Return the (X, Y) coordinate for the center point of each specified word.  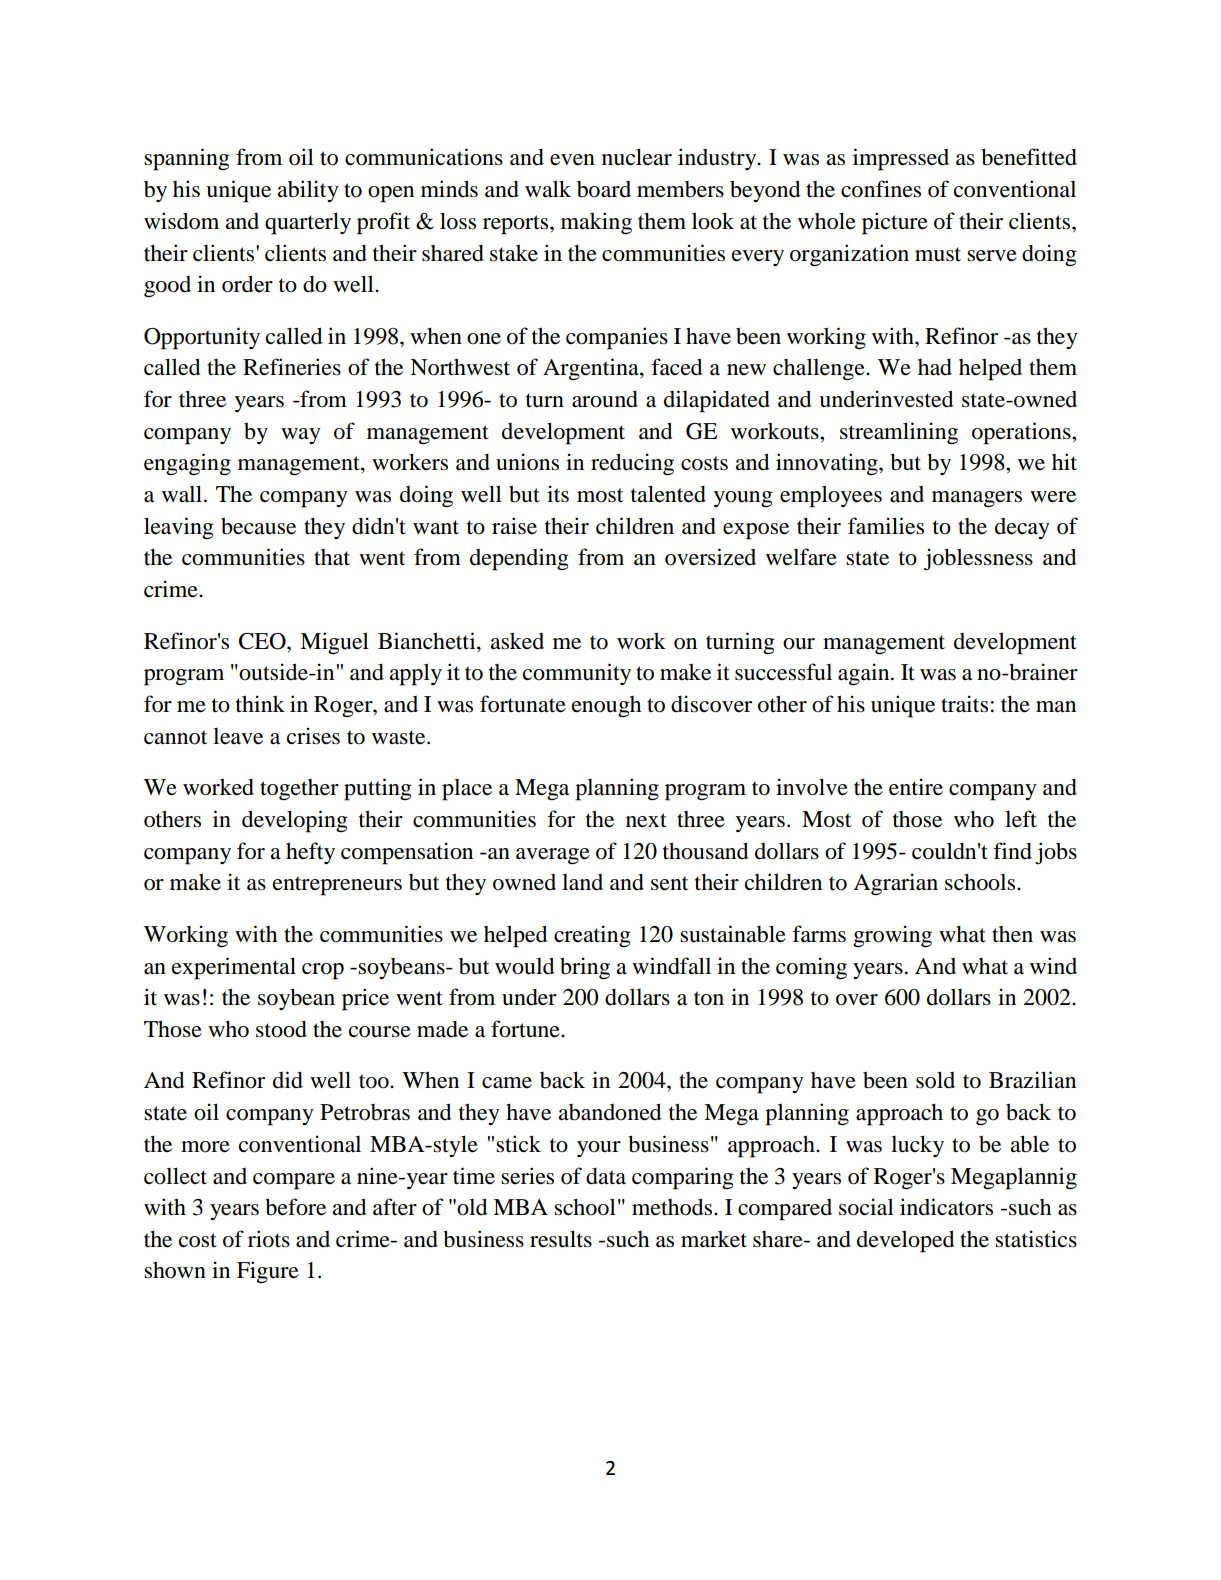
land (582, 882)
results (561, 1239)
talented (668, 494)
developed (905, 1241)
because (258, 526)
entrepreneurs (337, 886)
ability (308, 191)
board (604, 189)
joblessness (978, 559)
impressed (901, 159)
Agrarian (895, 884)
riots (269, 1239)
